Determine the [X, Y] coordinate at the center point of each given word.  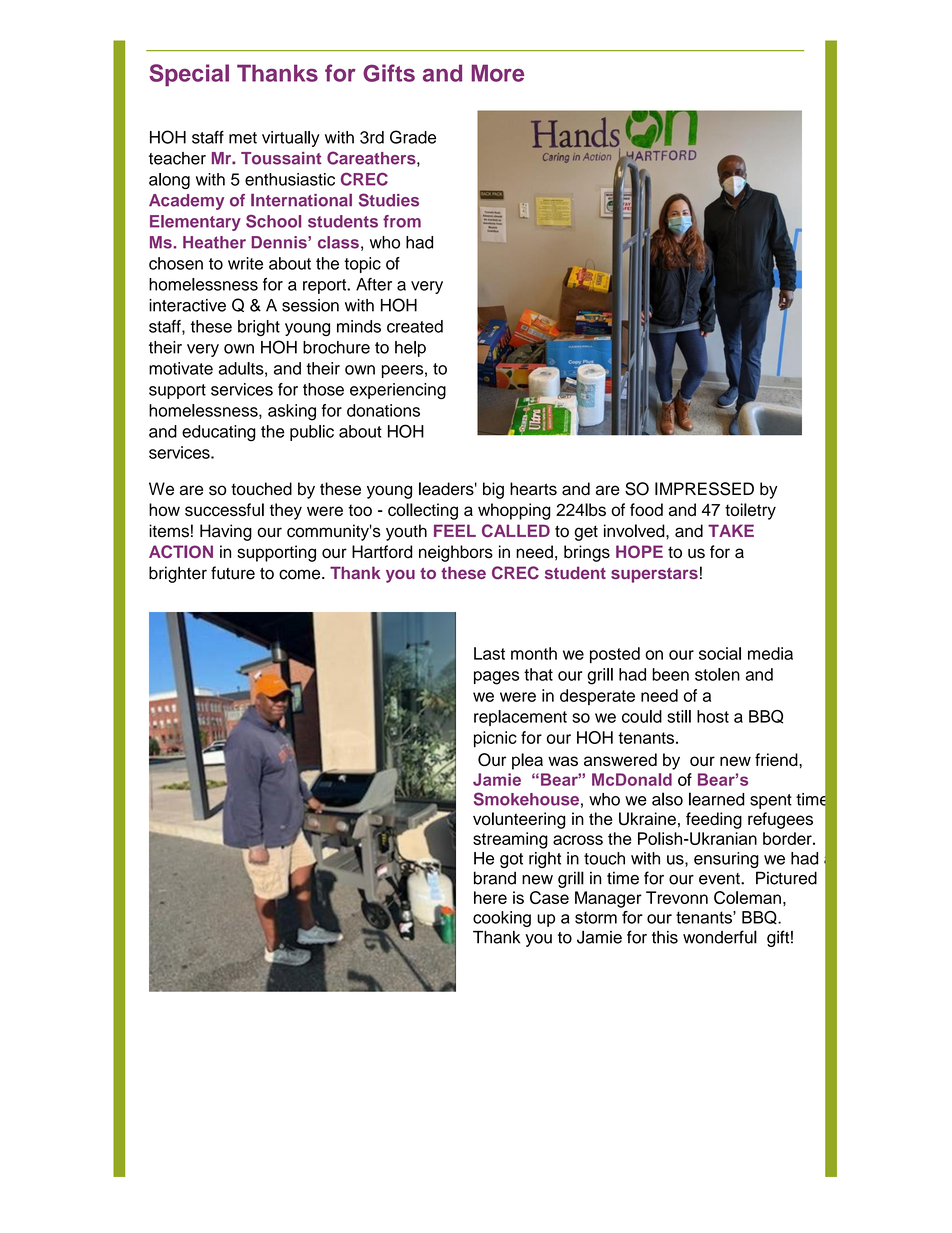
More [498, 73]
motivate [181, 368]
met [243, 138]
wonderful [720, 937]
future [233, 573]
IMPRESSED [704, 489]
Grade [413, 137]
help [410, 349]
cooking [502, 919]
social [720, 653]
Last [489, 653]
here [490, 897]
